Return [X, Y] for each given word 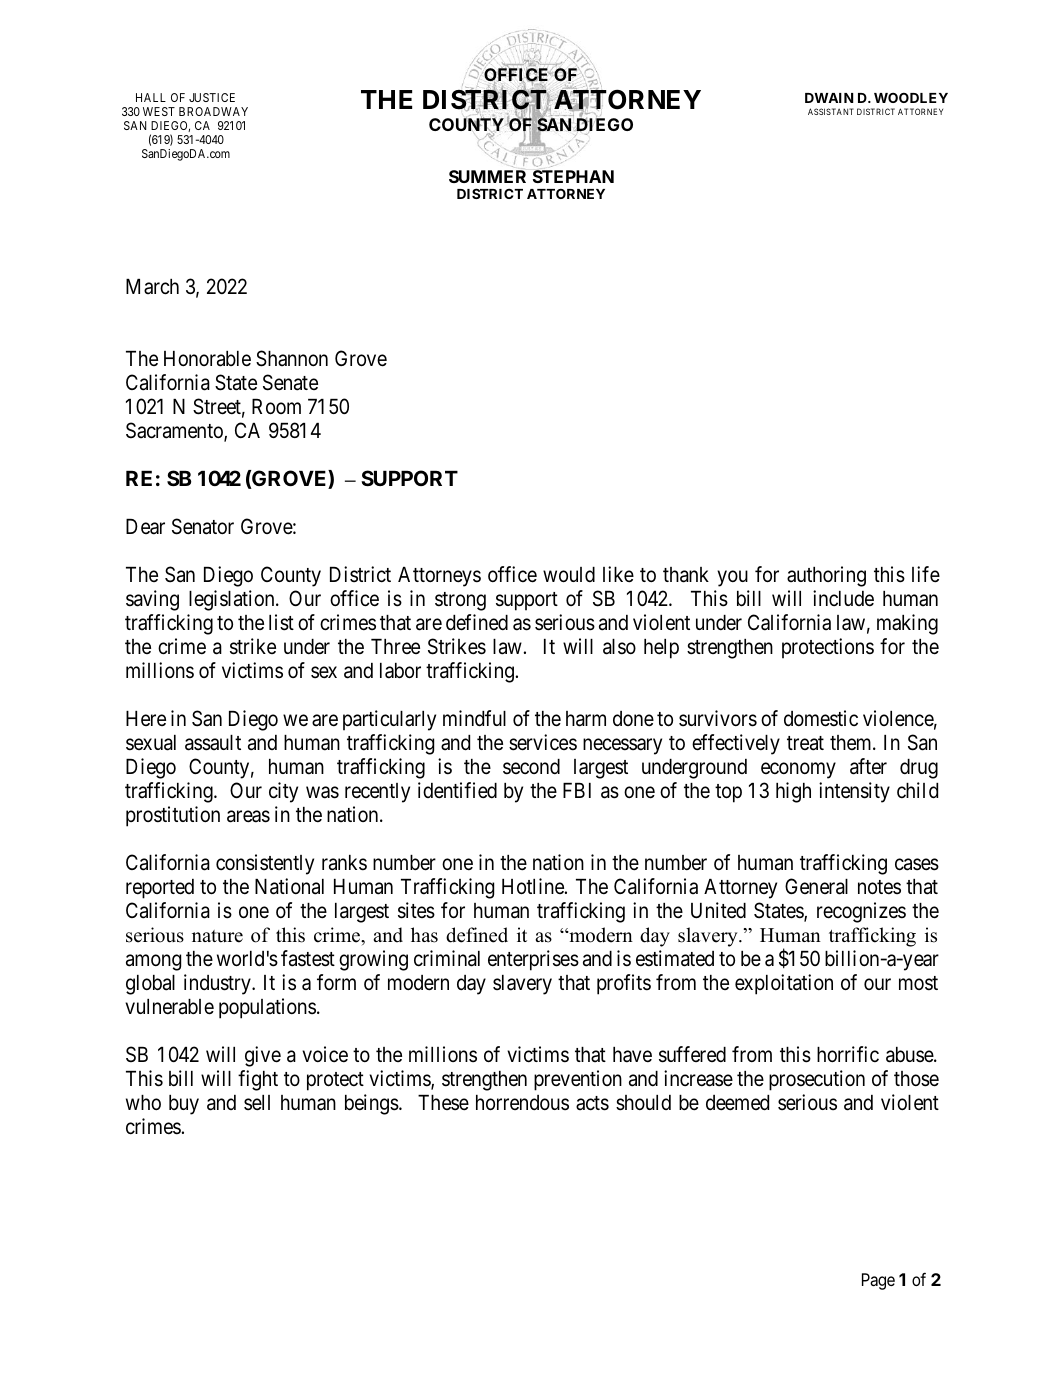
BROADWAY [213, 111]
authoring [826, 576]
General [816, 886]
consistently [265, 864]
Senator [203, 526]
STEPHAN [573, 176]
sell [257, 1103]
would [569, 575]
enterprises [533, 960]
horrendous [522, 1103]
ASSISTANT [831, 111]
